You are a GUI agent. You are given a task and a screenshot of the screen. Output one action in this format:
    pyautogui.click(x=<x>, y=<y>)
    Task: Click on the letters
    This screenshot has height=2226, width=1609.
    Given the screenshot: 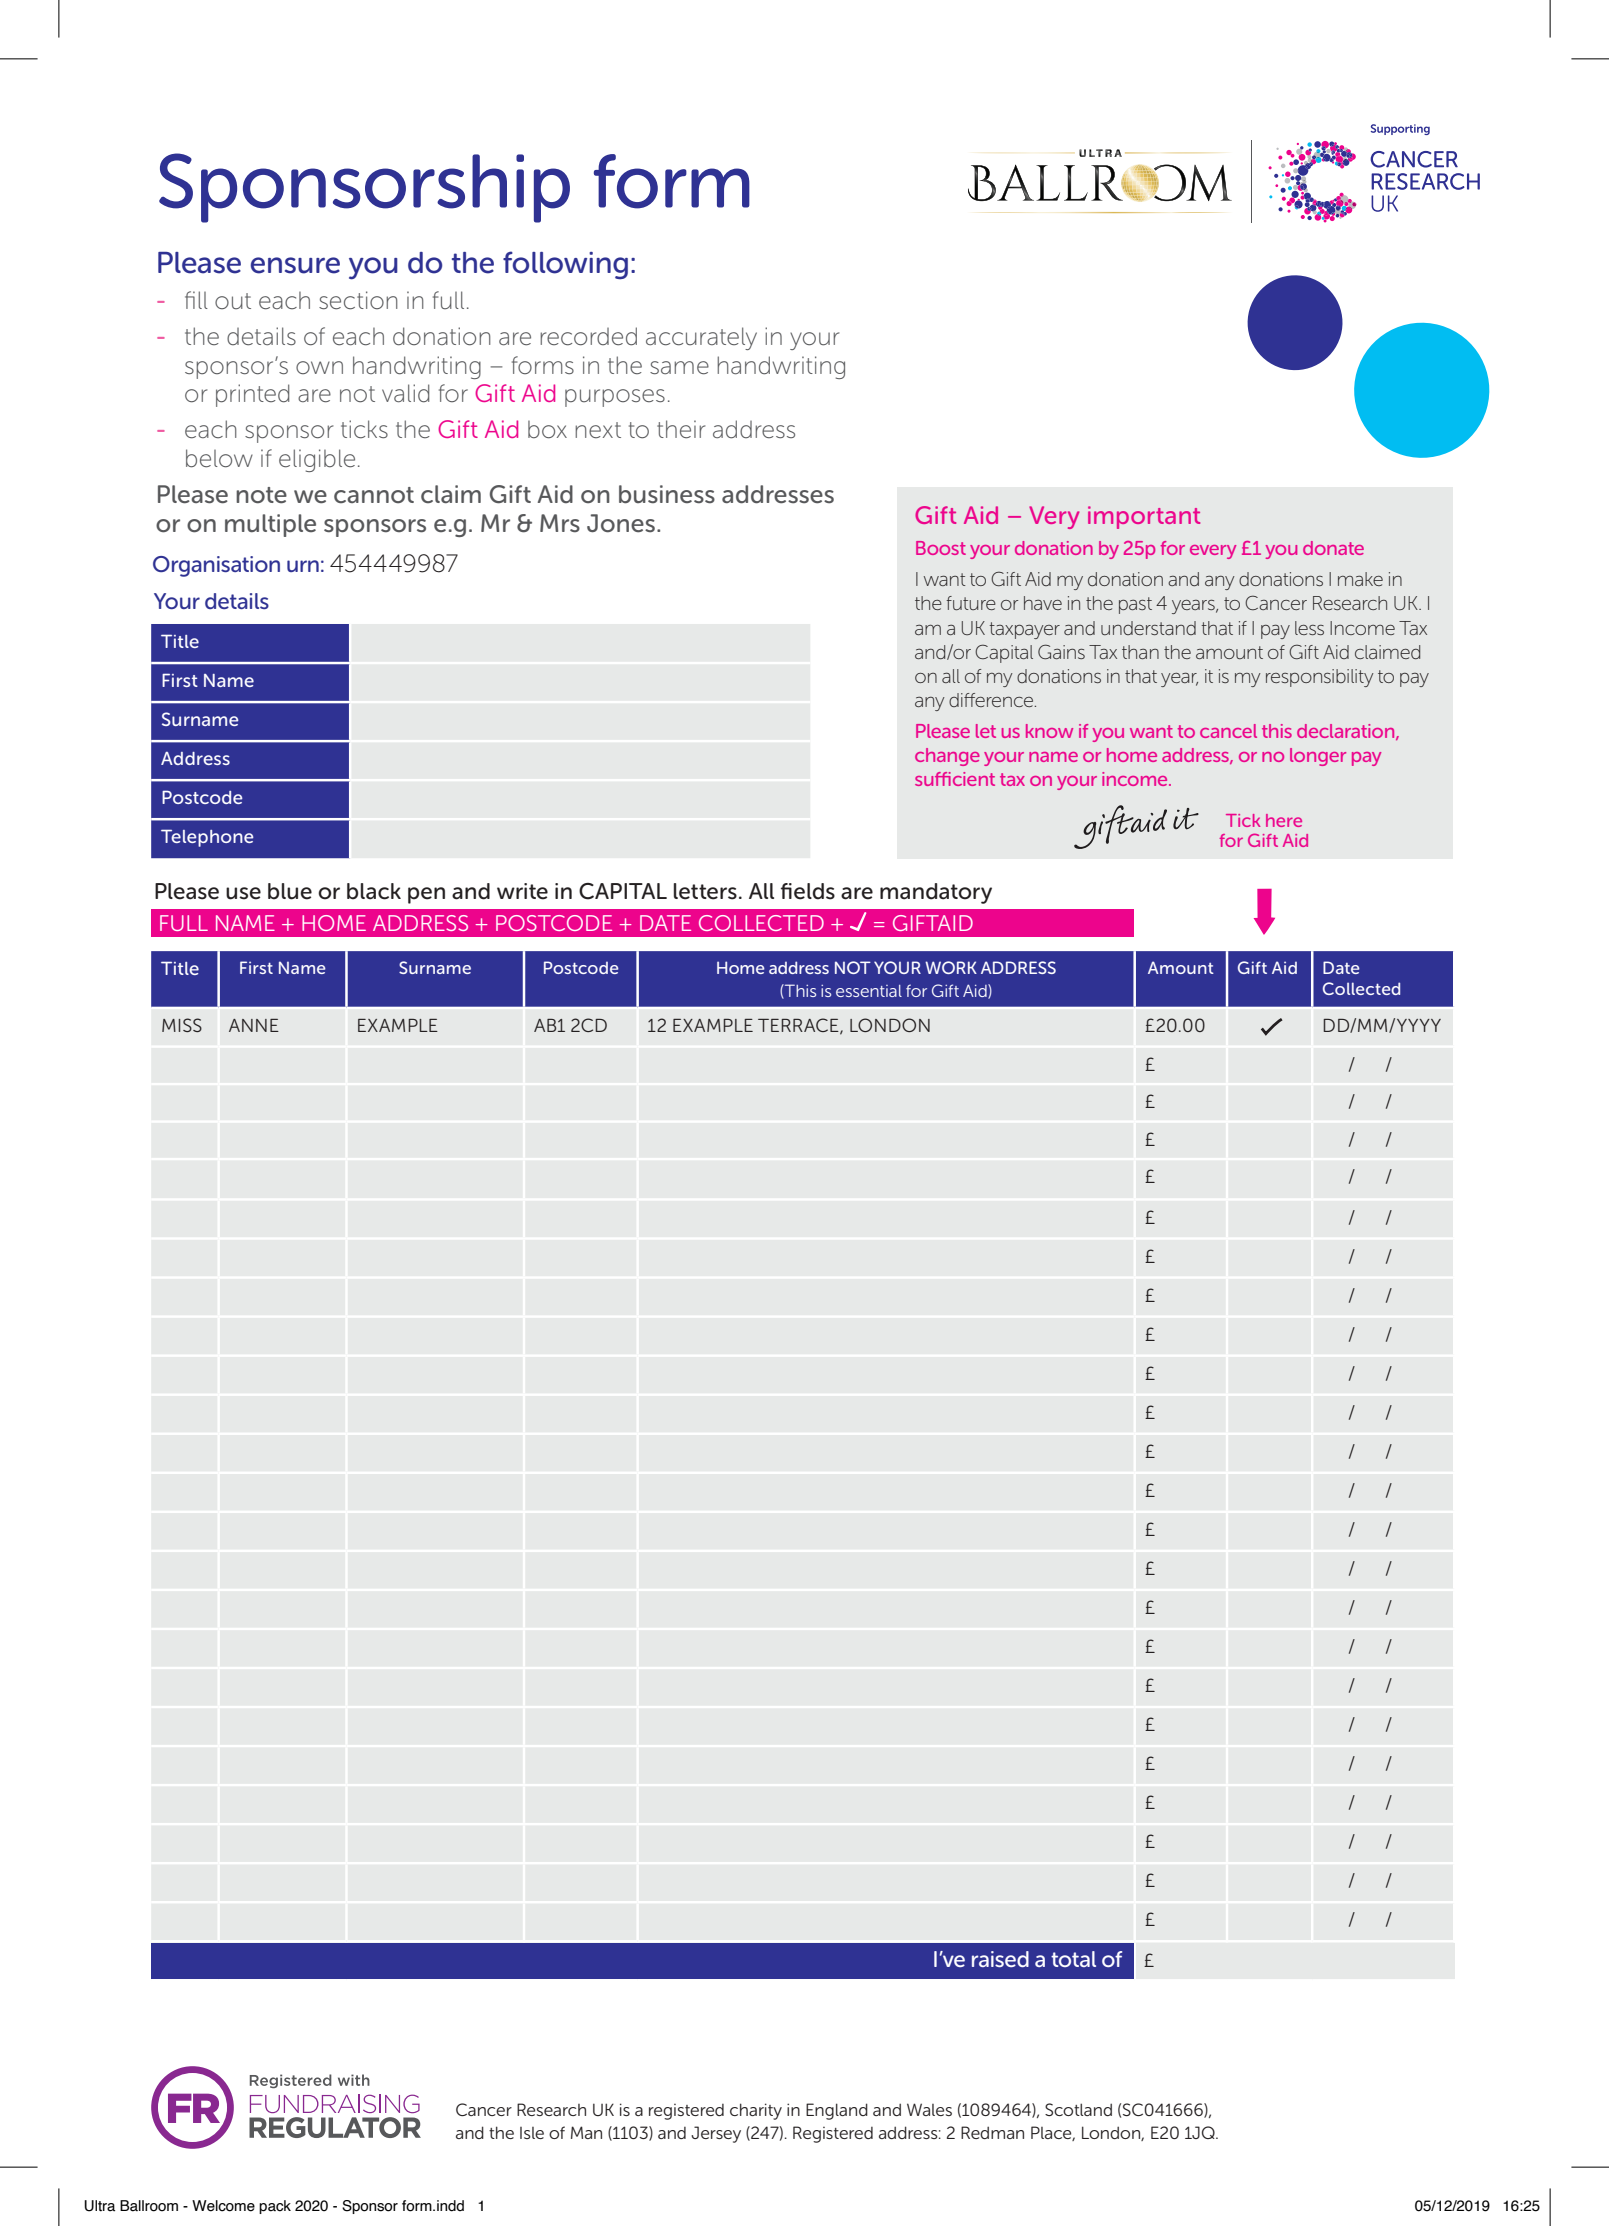 What is the action you would take?
    pyautogui.click(x=705, y=891)
